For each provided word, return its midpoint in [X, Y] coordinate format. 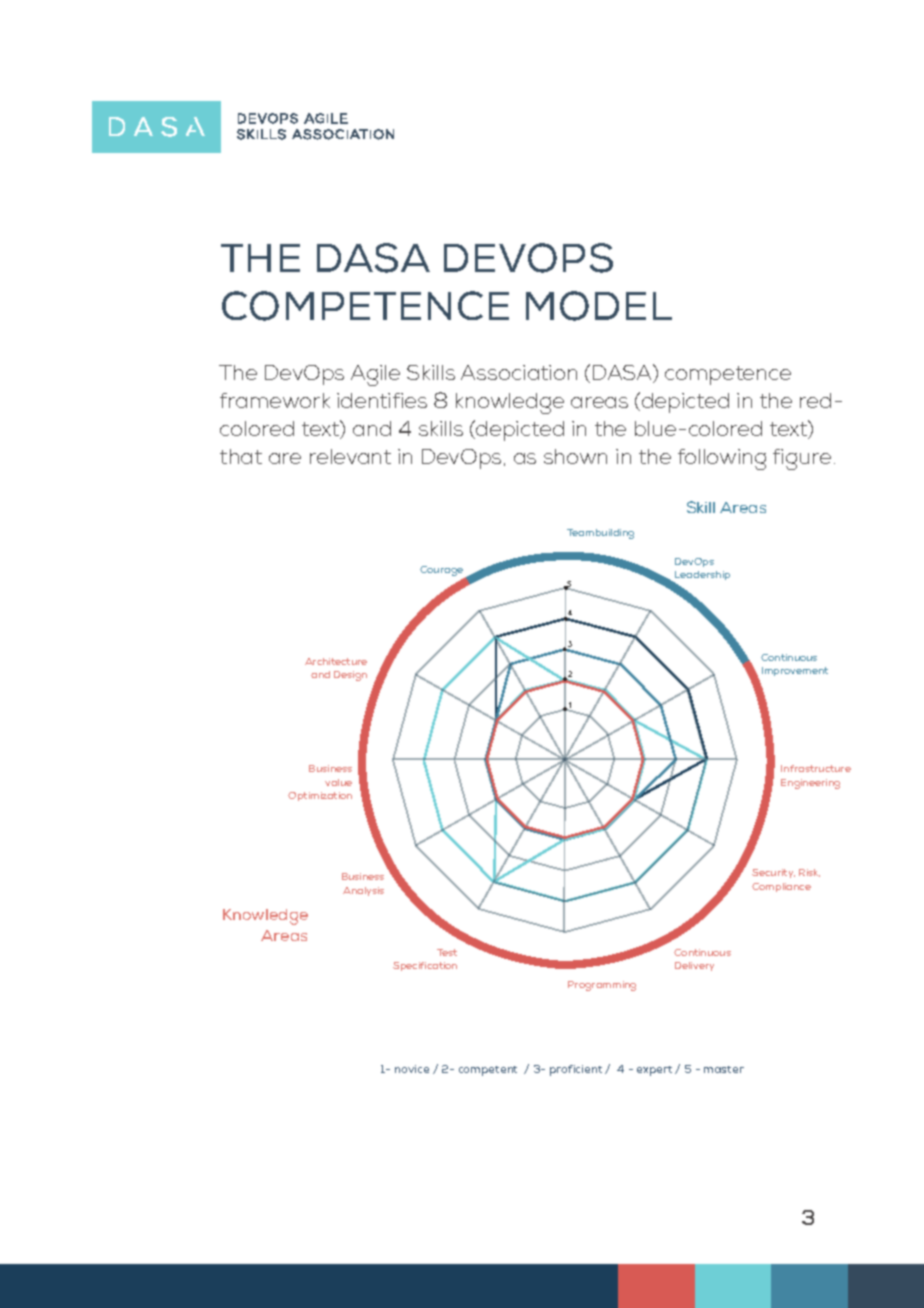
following [722, 459]
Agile [375, 375]
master [724, 1069]
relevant [350, 456]
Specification [425, 966]
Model [599, 306]
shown [575, 456]
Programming [602, 986]
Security [773, 873]
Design [350, 676]
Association [519, 372]
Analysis [363, 891]
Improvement [795, 671]
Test [447, 952]
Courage [443, 572]
